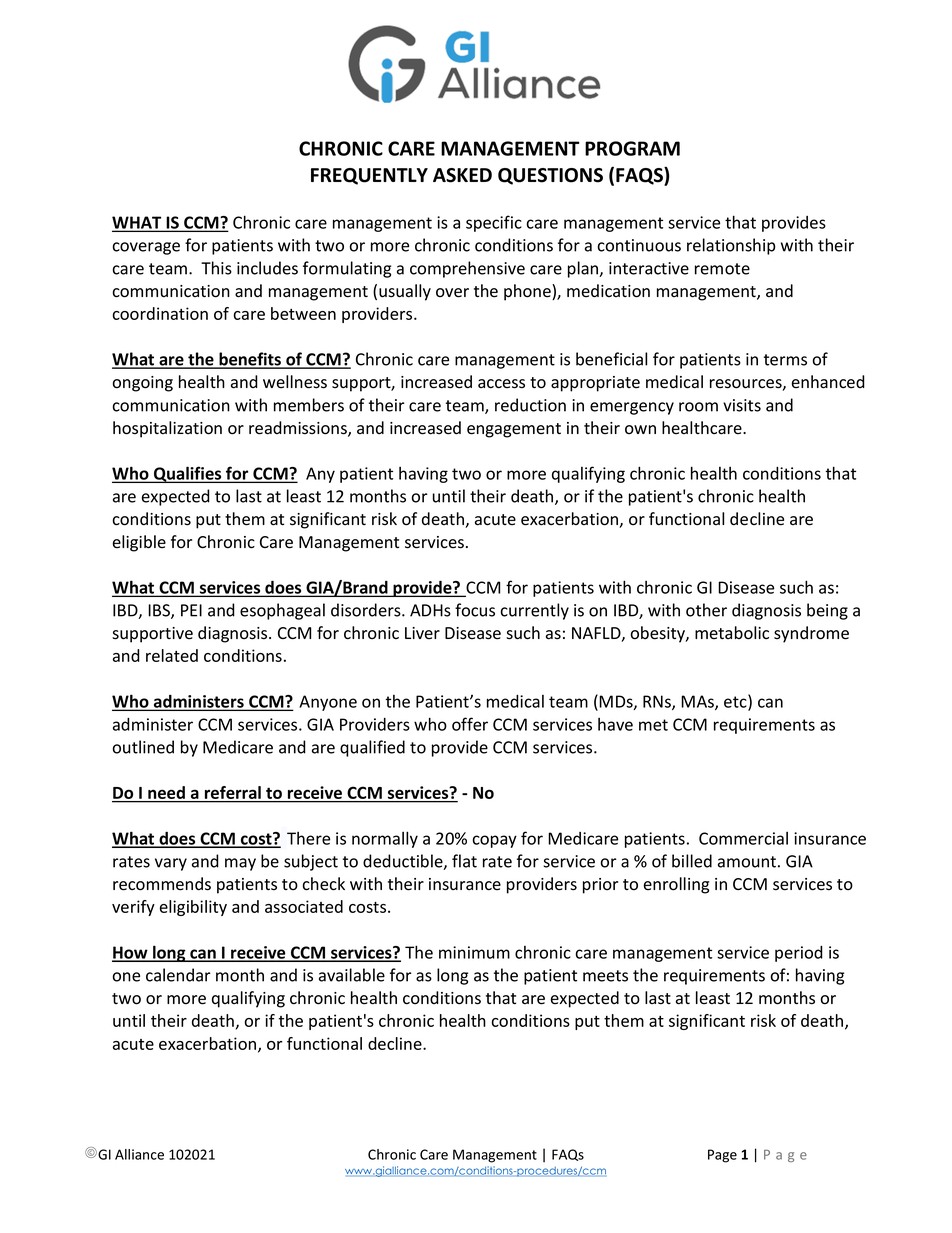 This page has width=952, height=1233. What do you see at coordinates (747, 862) in the page?
I see `amount` at bounding box center [747, 862].
